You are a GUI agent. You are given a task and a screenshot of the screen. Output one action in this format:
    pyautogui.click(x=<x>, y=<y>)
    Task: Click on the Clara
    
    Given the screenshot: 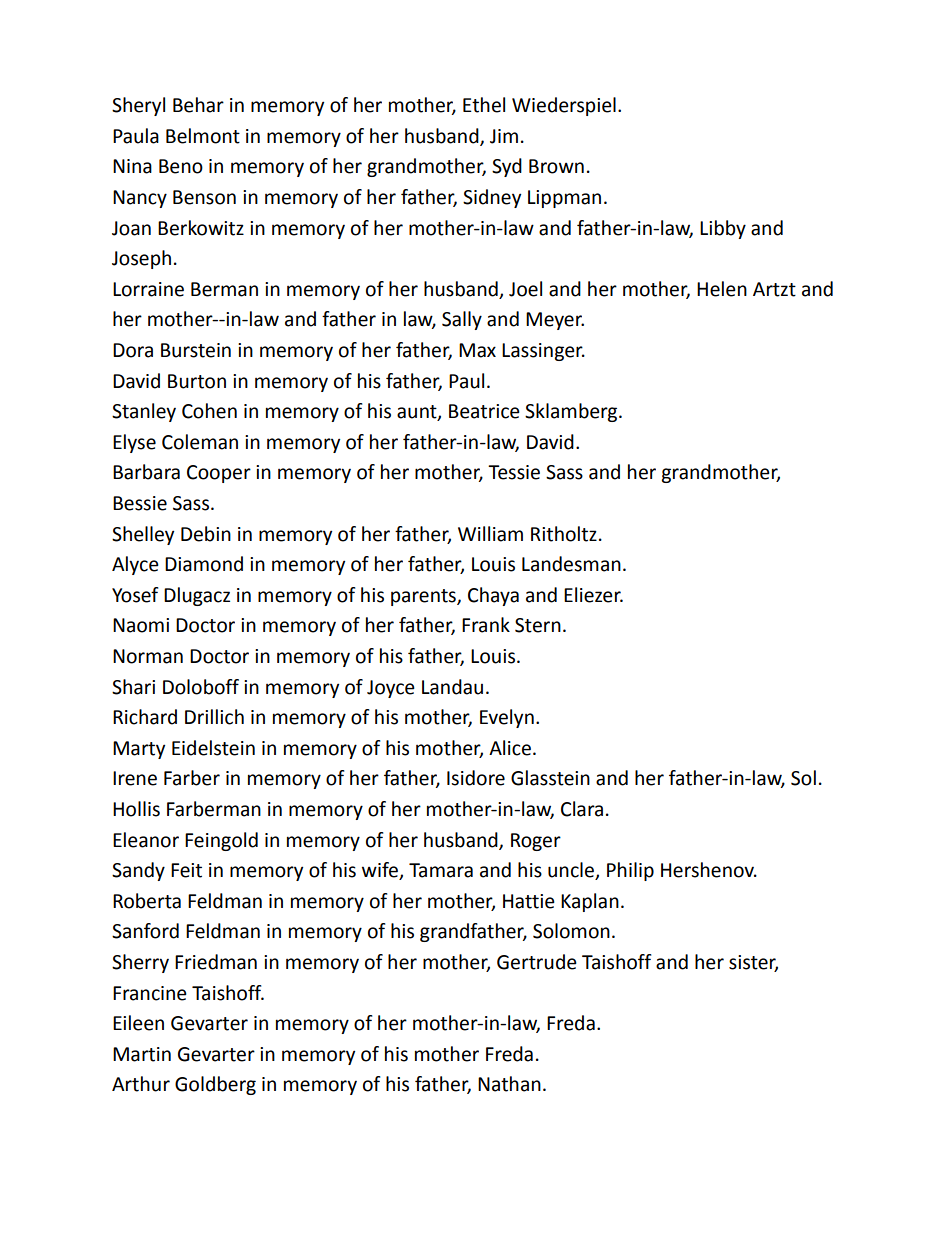 What is the action you would take?
    pyautogui.click(x=582, y=809)
